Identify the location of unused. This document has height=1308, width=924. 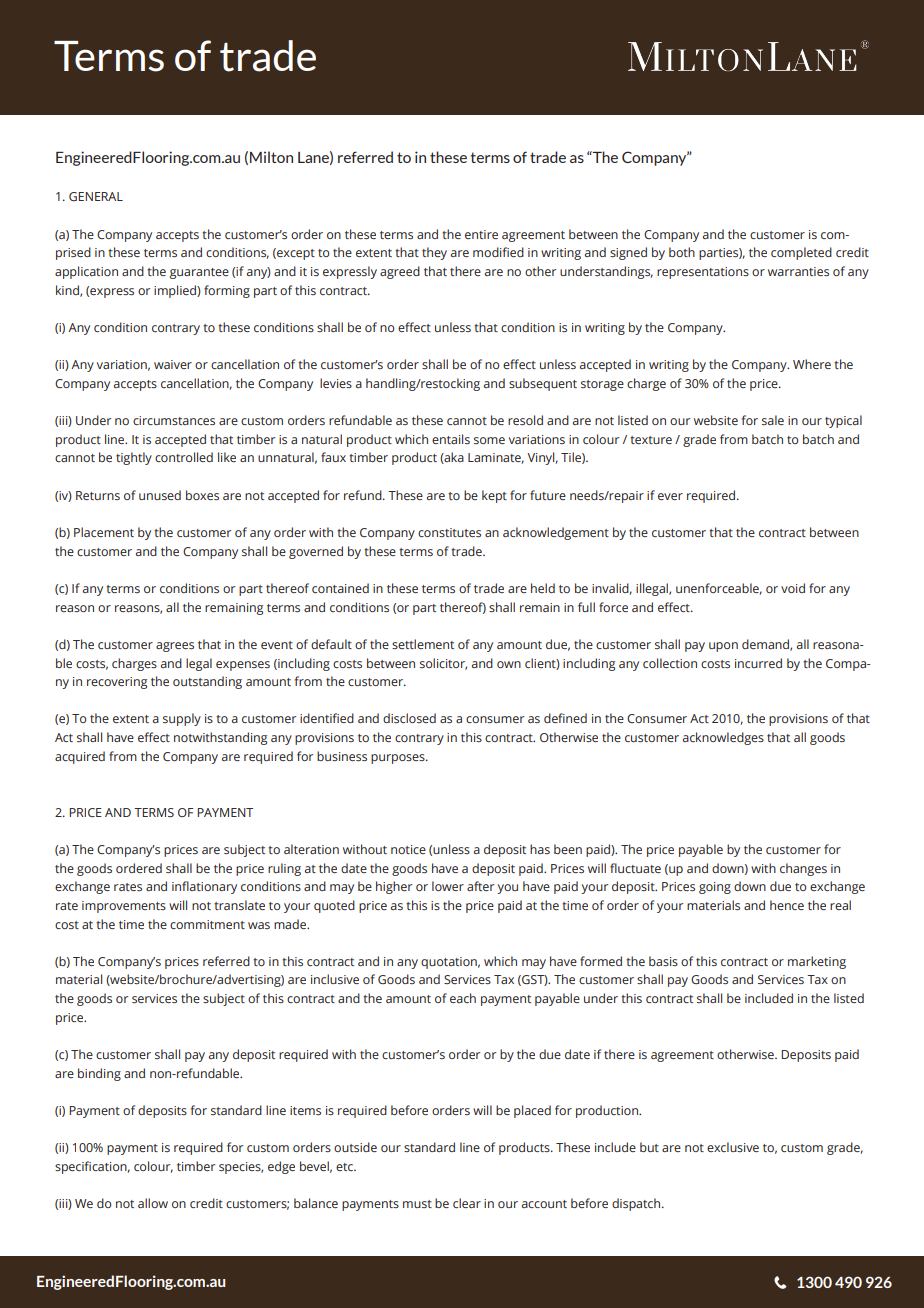
(160, 495).
